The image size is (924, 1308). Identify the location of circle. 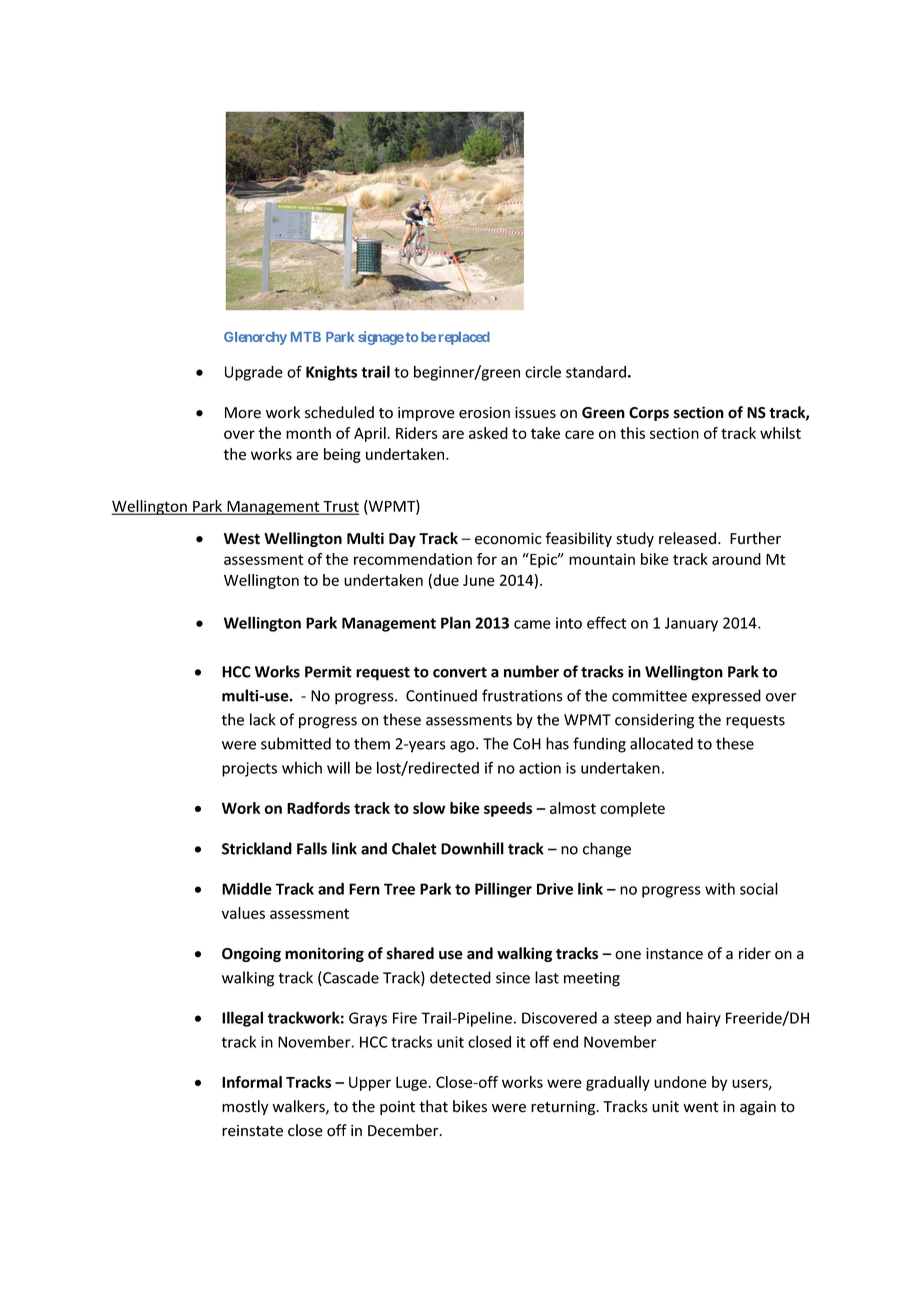
(543, 371).
